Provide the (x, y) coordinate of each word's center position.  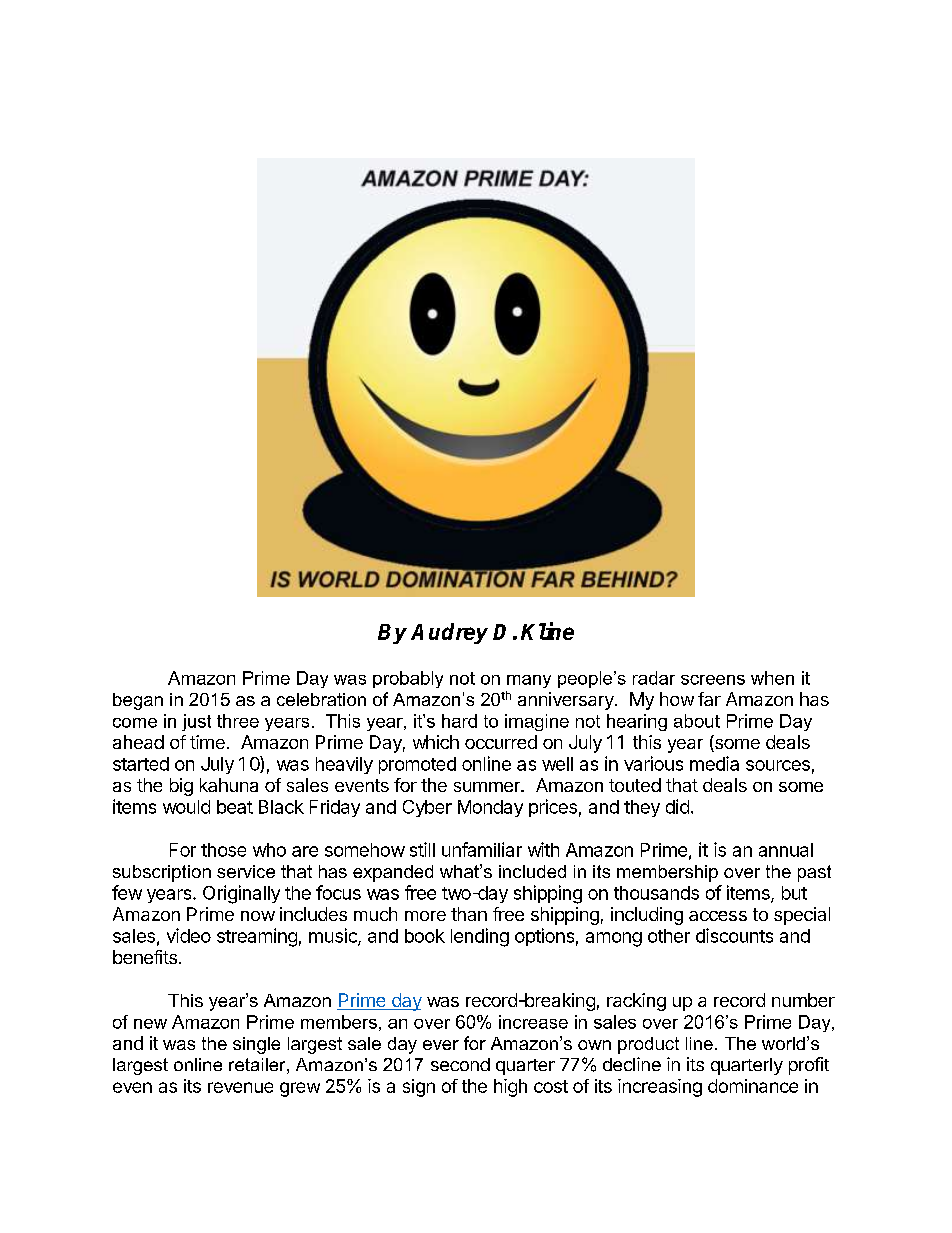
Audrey (449, 633)
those (223, 850)
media (714, 763)
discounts (734, 935)
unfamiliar (482, 849)
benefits (145, 957)
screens (713, 680)
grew (300, 1089)
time (207, 742)
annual (786, 850)
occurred (501, 742)
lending (480, 937)
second (460, 1064)
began (138, 701)
